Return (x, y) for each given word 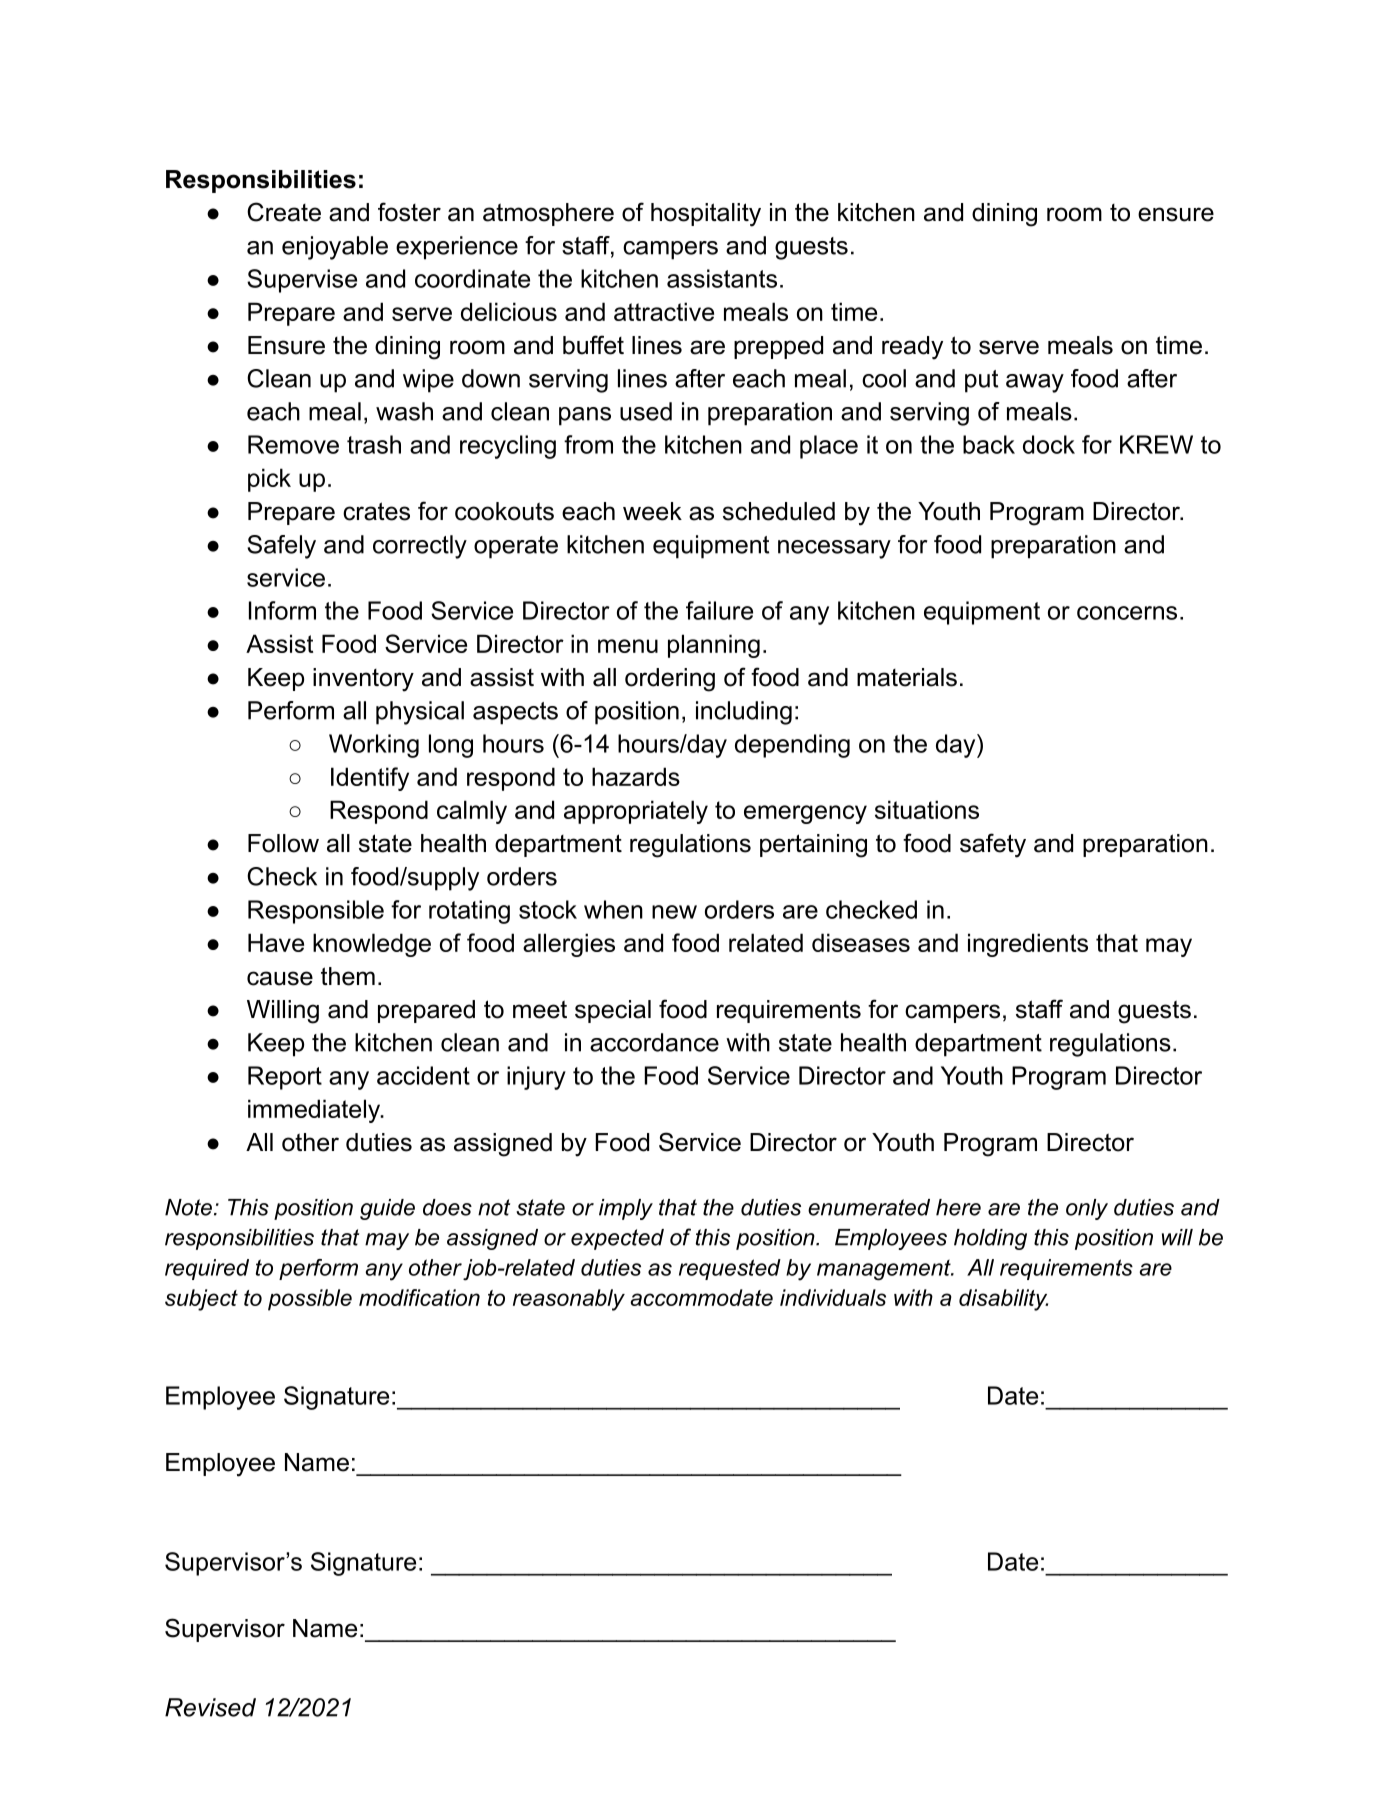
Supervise (302, 281)
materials (907, 677)
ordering (670, 680)
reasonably (569, 1300)
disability (1003, 1300)
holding (990, 1239)
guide (387, 1209)
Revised (210, 1707)
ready (912, 348)
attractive (664, 311)
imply (626, 1209)
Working (374, 746)
